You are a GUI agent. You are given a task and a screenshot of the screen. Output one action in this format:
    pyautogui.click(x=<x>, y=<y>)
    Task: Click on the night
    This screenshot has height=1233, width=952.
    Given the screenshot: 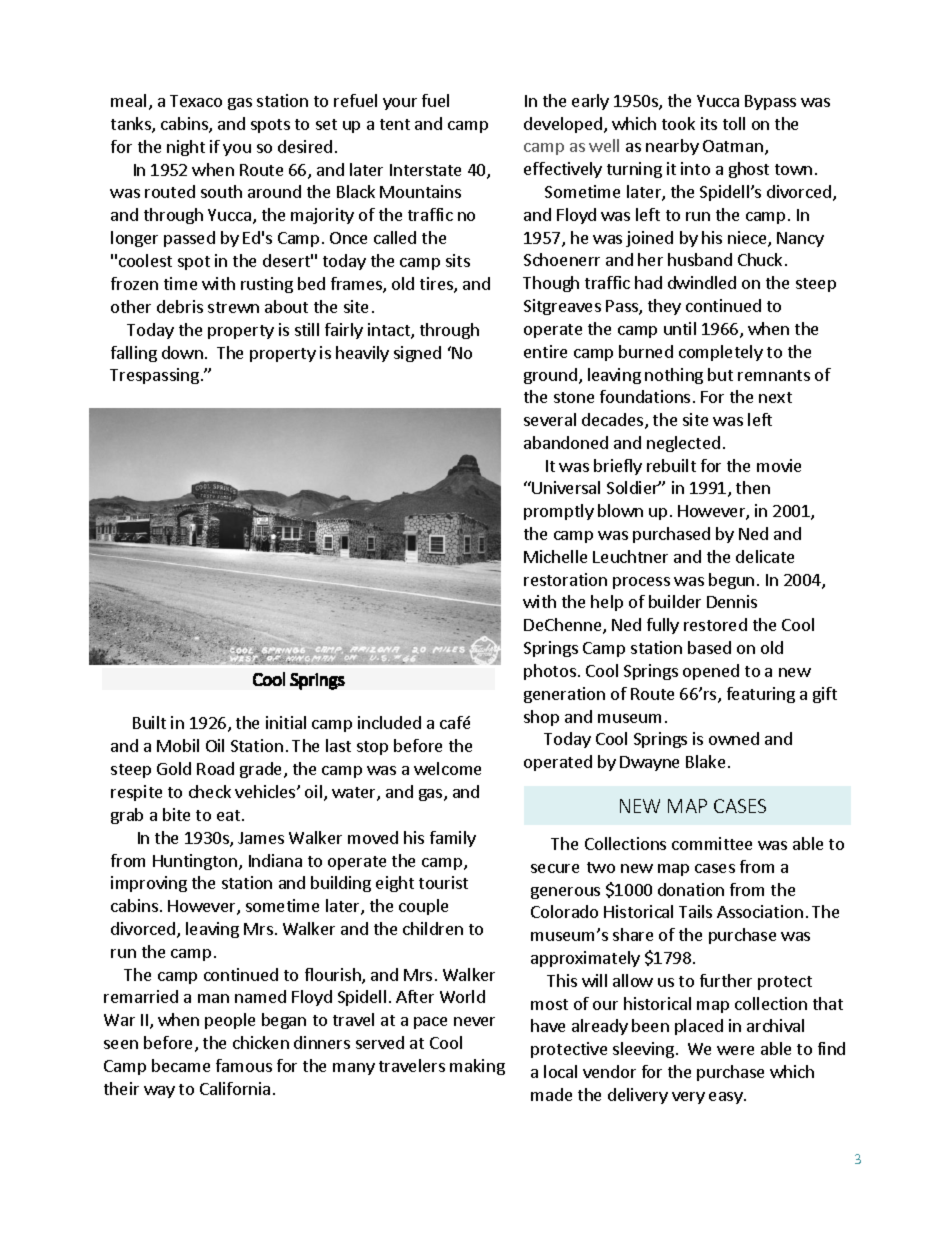 What is the action you would take?
    pyautogui.click(x=186, y=148)
